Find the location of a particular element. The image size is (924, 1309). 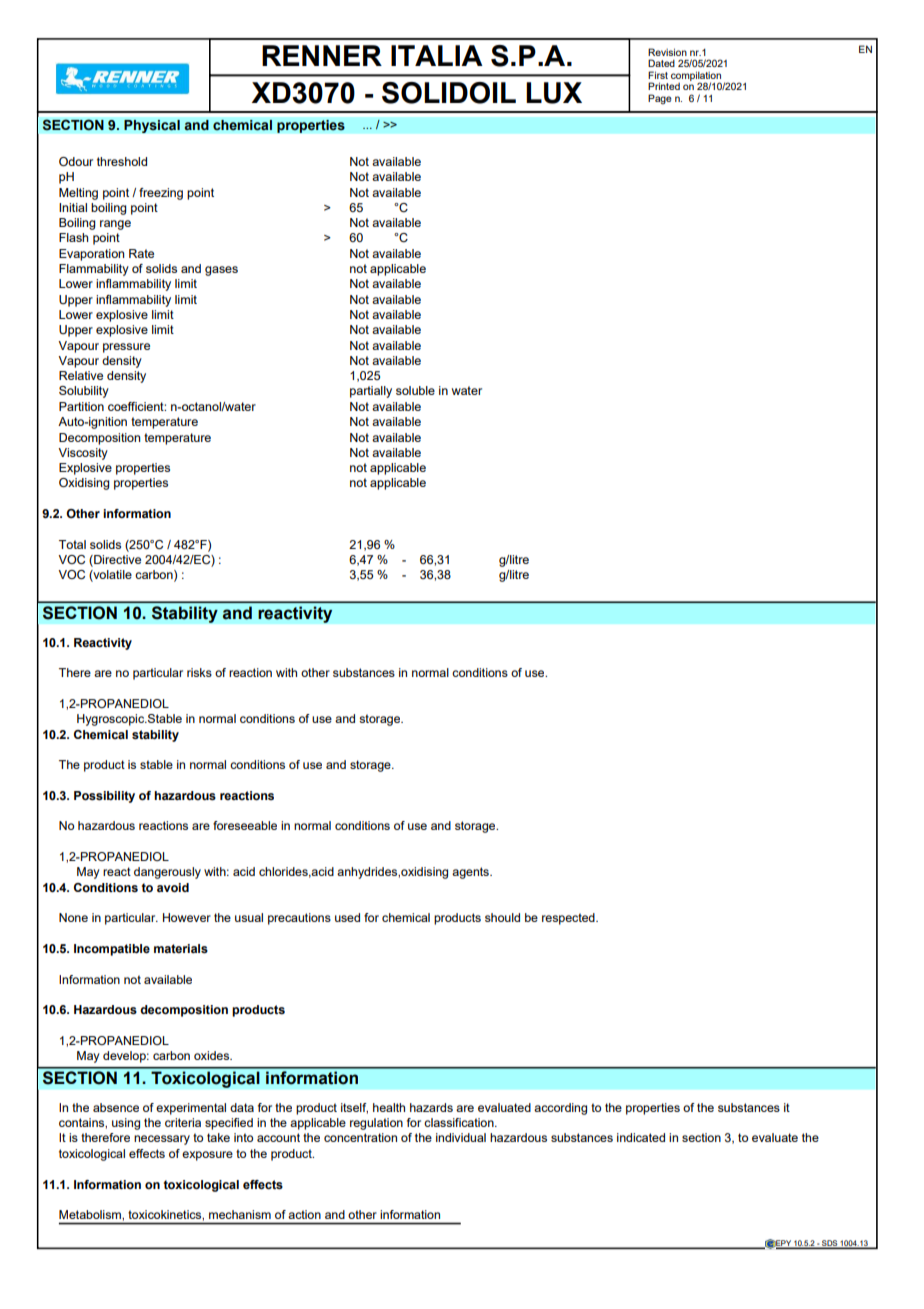

agents is located at coordinates (471, 873).
